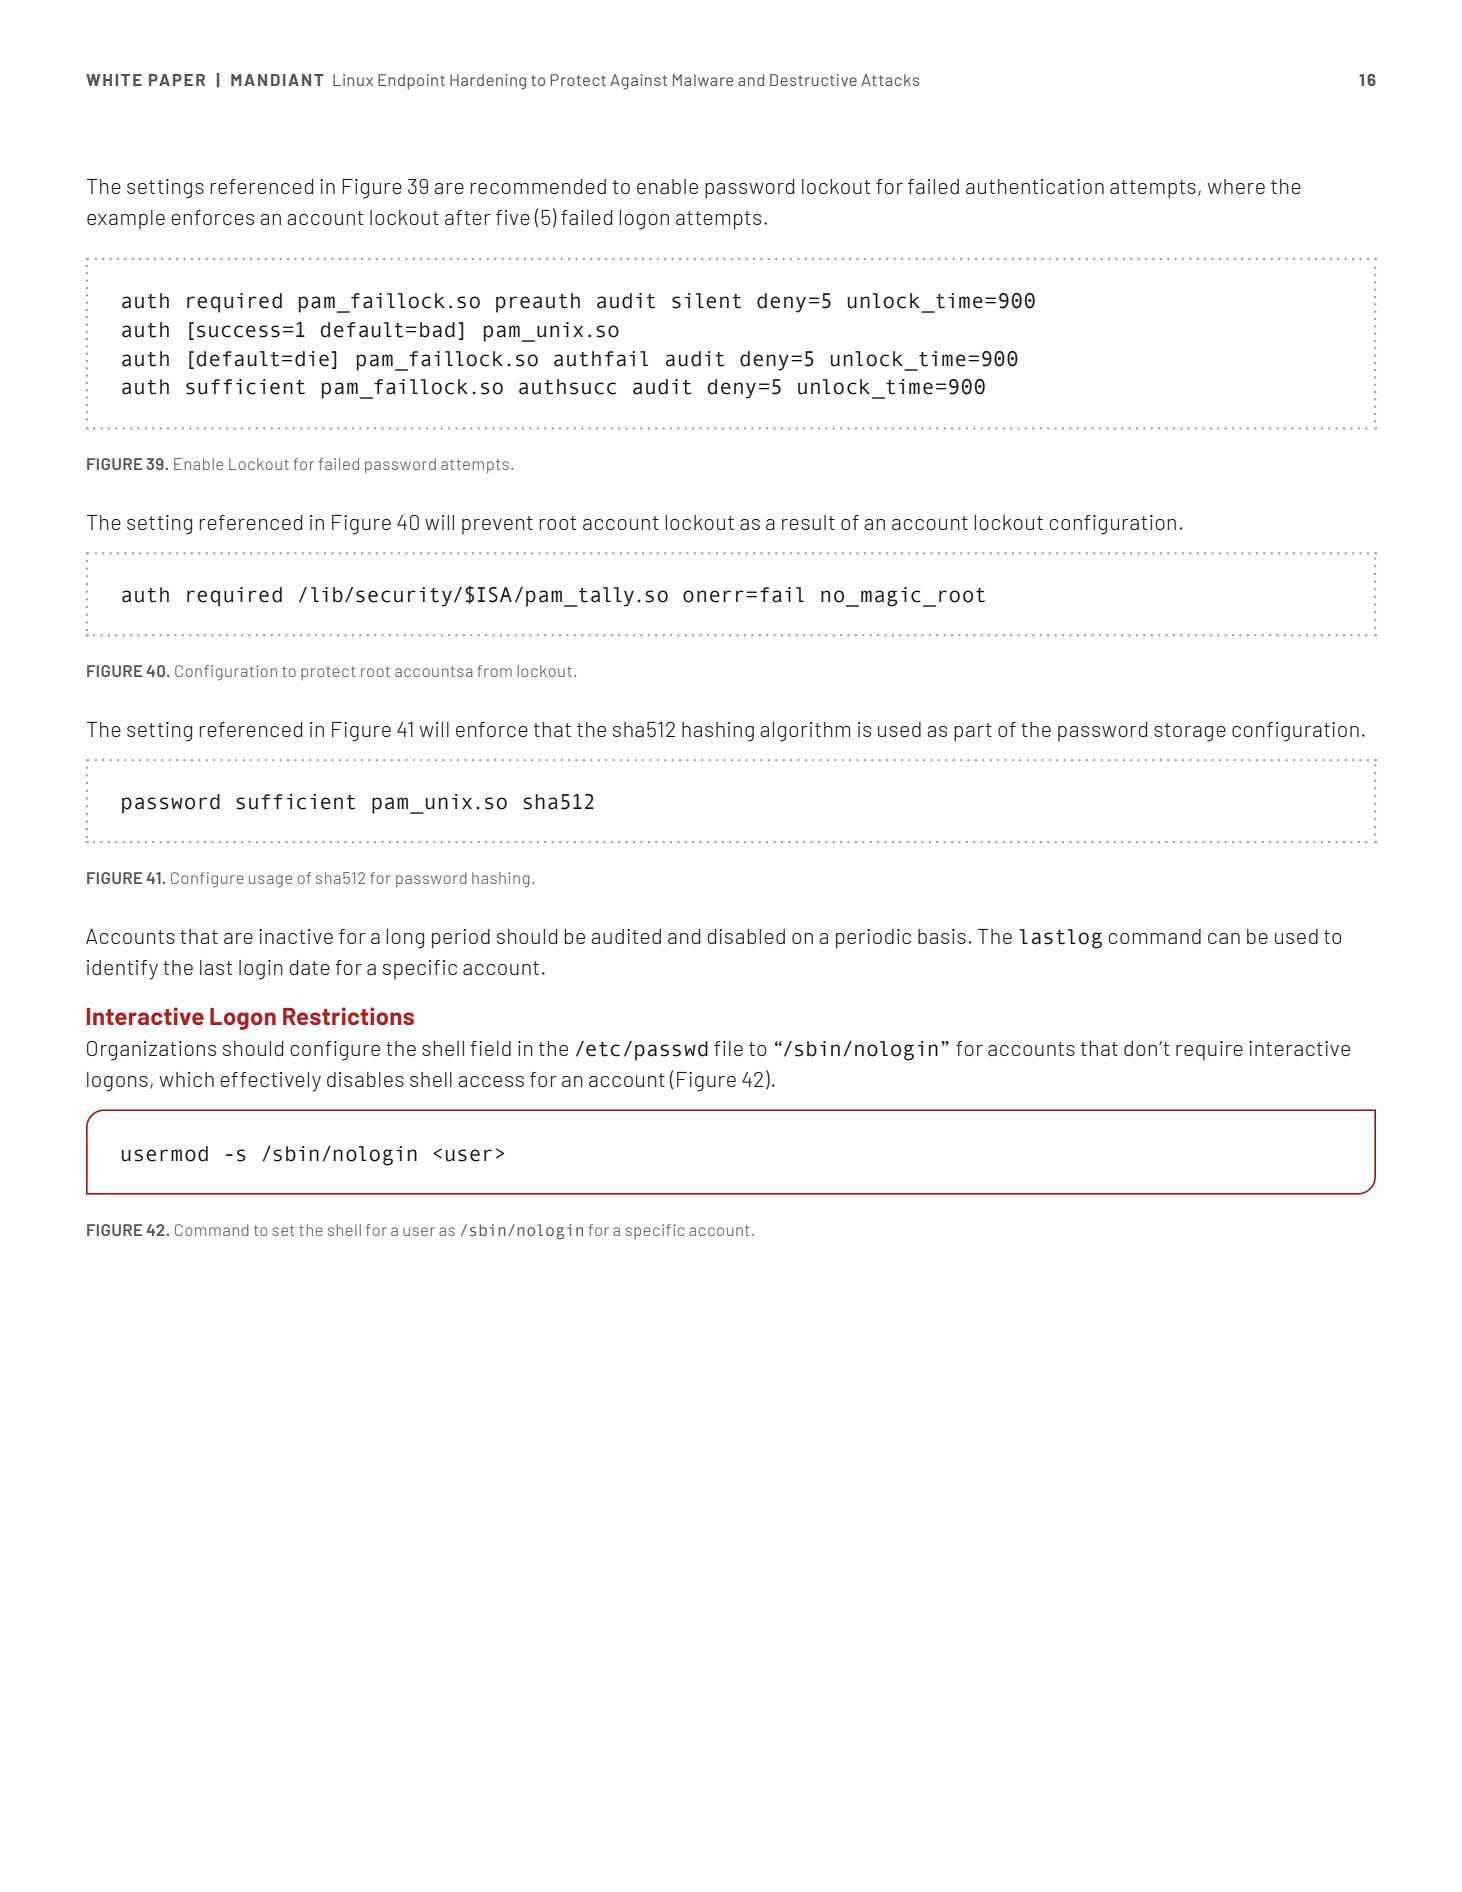  Describe the element at coordinates (808, 522) in the document. I see `result` at that location.
